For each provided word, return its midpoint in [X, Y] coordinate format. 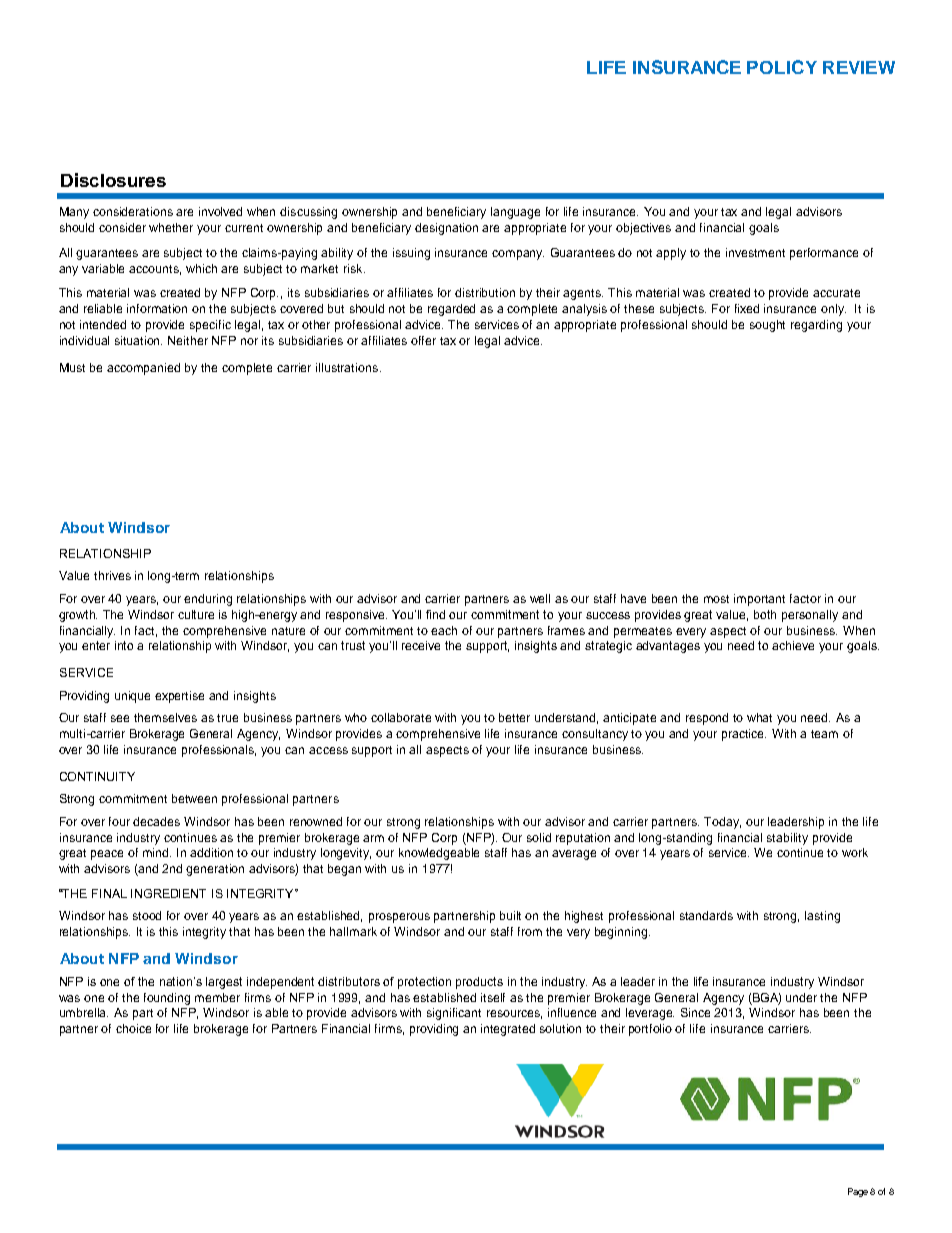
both [765, 614]
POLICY [782, 67]
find [435, 614]
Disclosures [113, 180]
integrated [508, 1030]
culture [196, 614]
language [515, 213]
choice [133, 1028]
